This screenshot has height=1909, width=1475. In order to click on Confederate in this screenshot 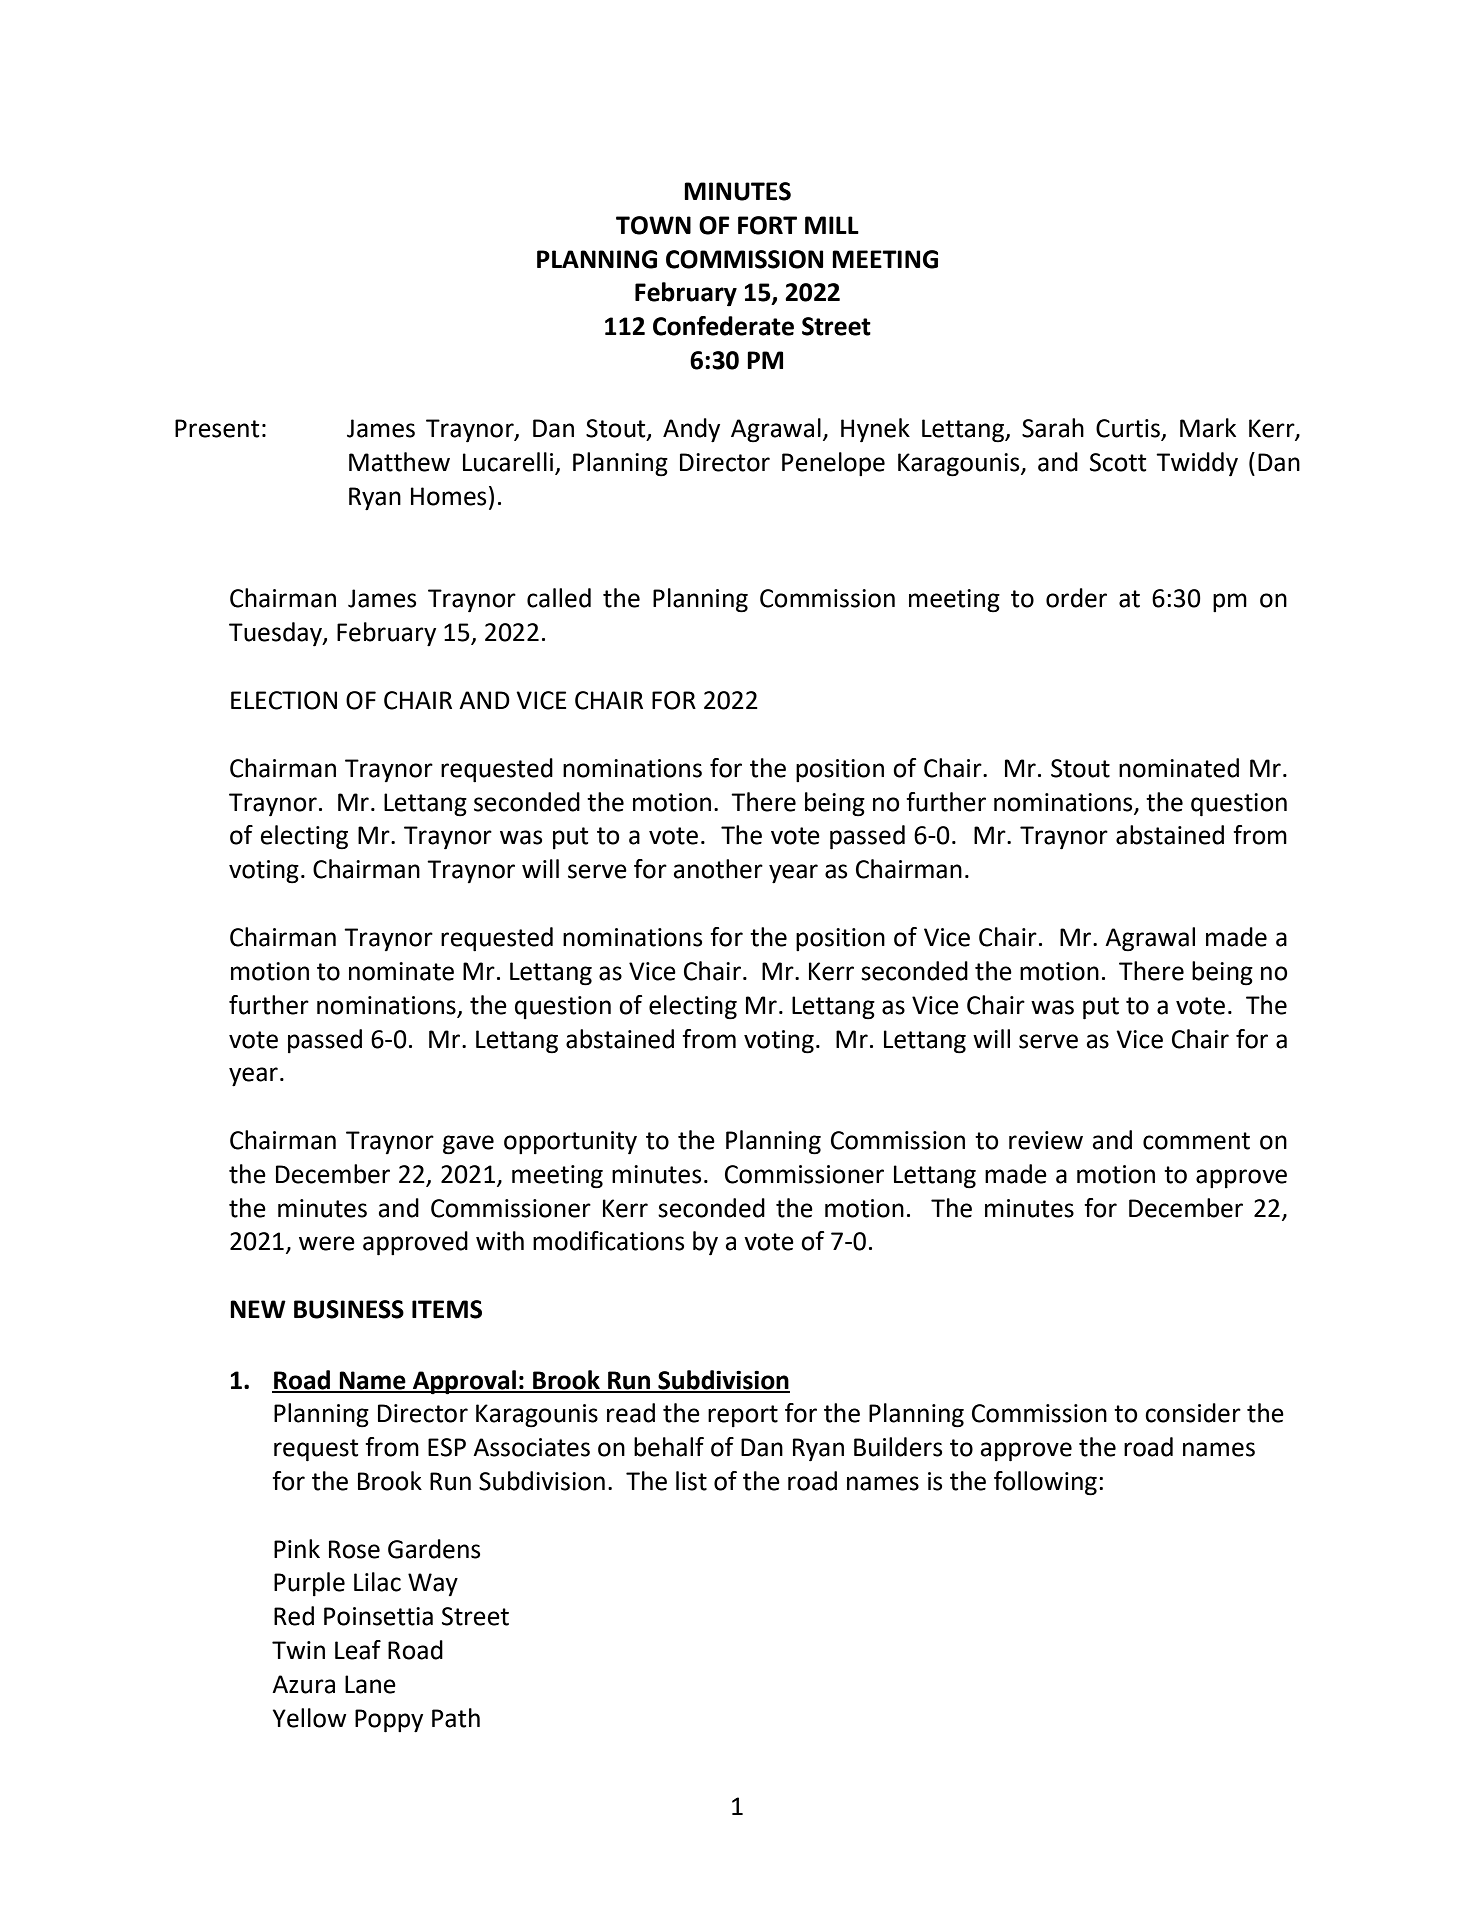, I will do `click(723, 326)`.
